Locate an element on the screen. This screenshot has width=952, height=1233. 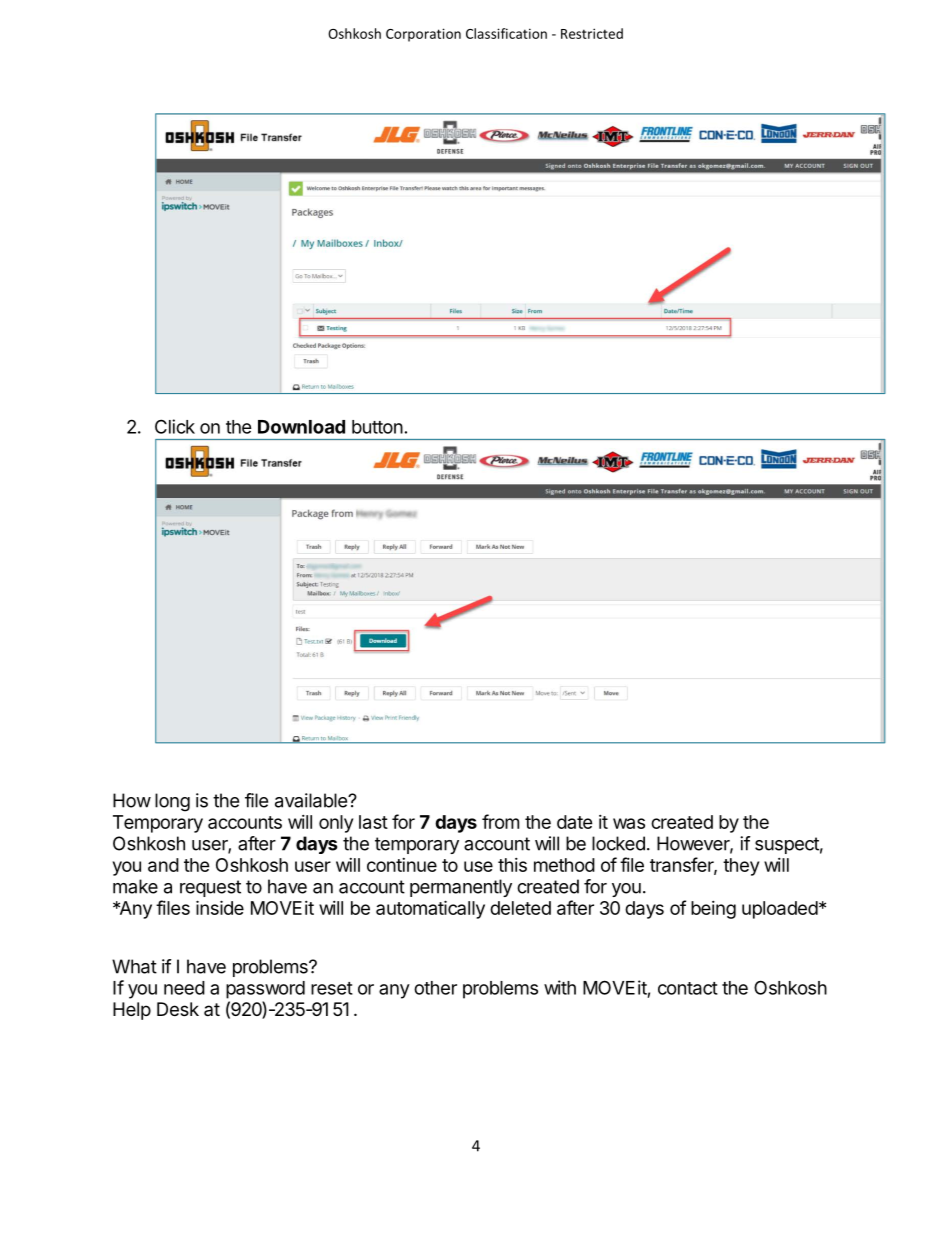
only is located at coordinates (336, 824).
